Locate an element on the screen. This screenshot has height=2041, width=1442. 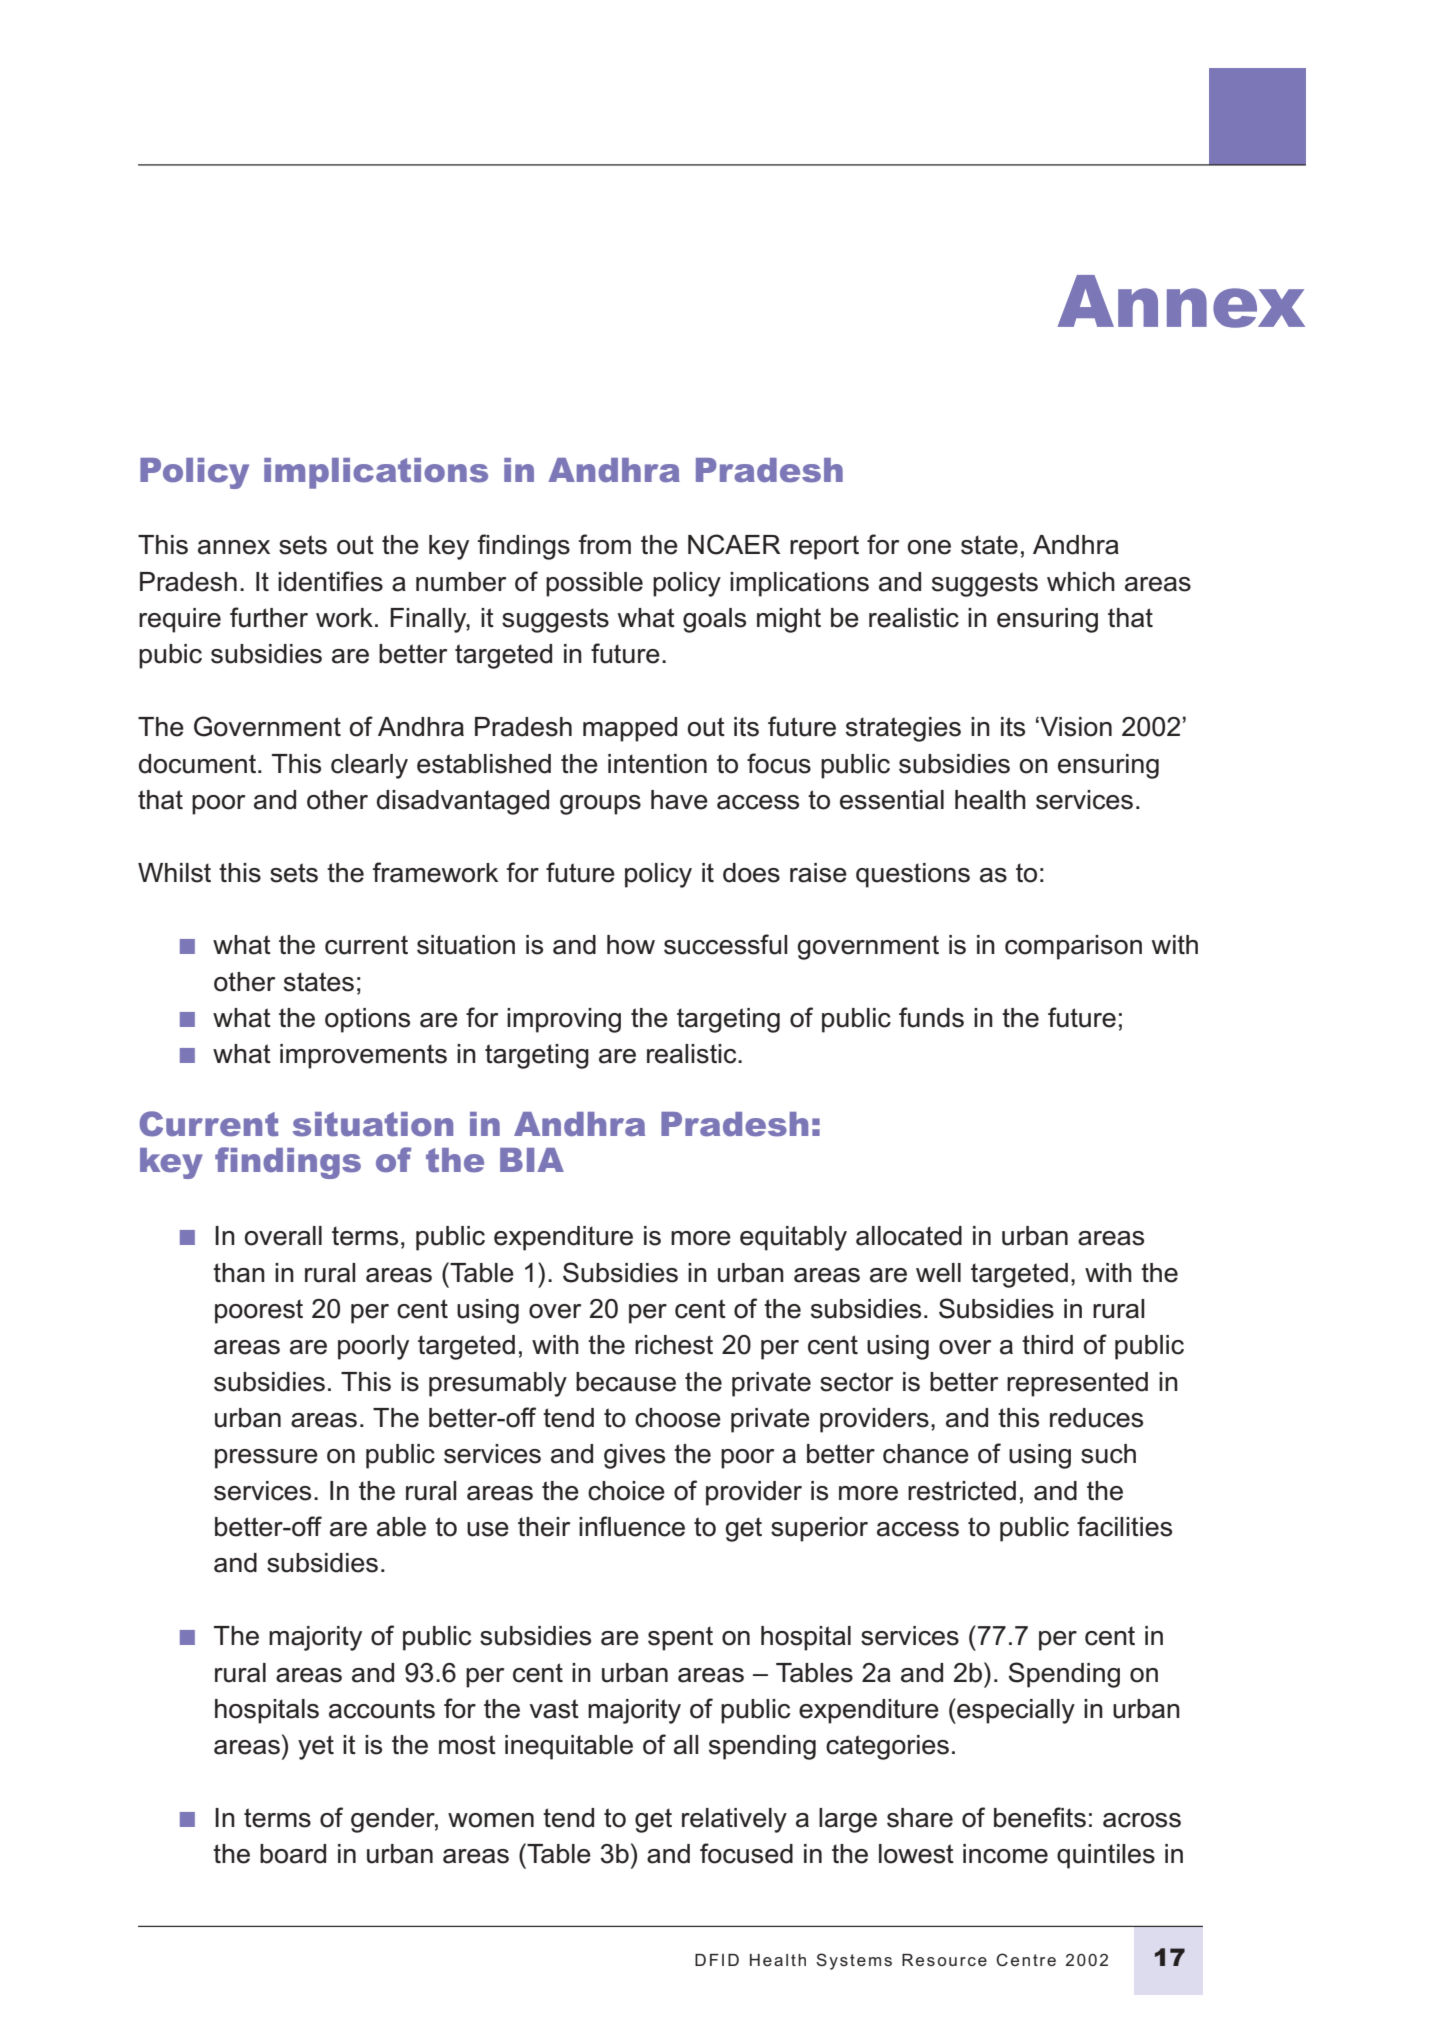
identifies is located at coordinates (330, 581).
